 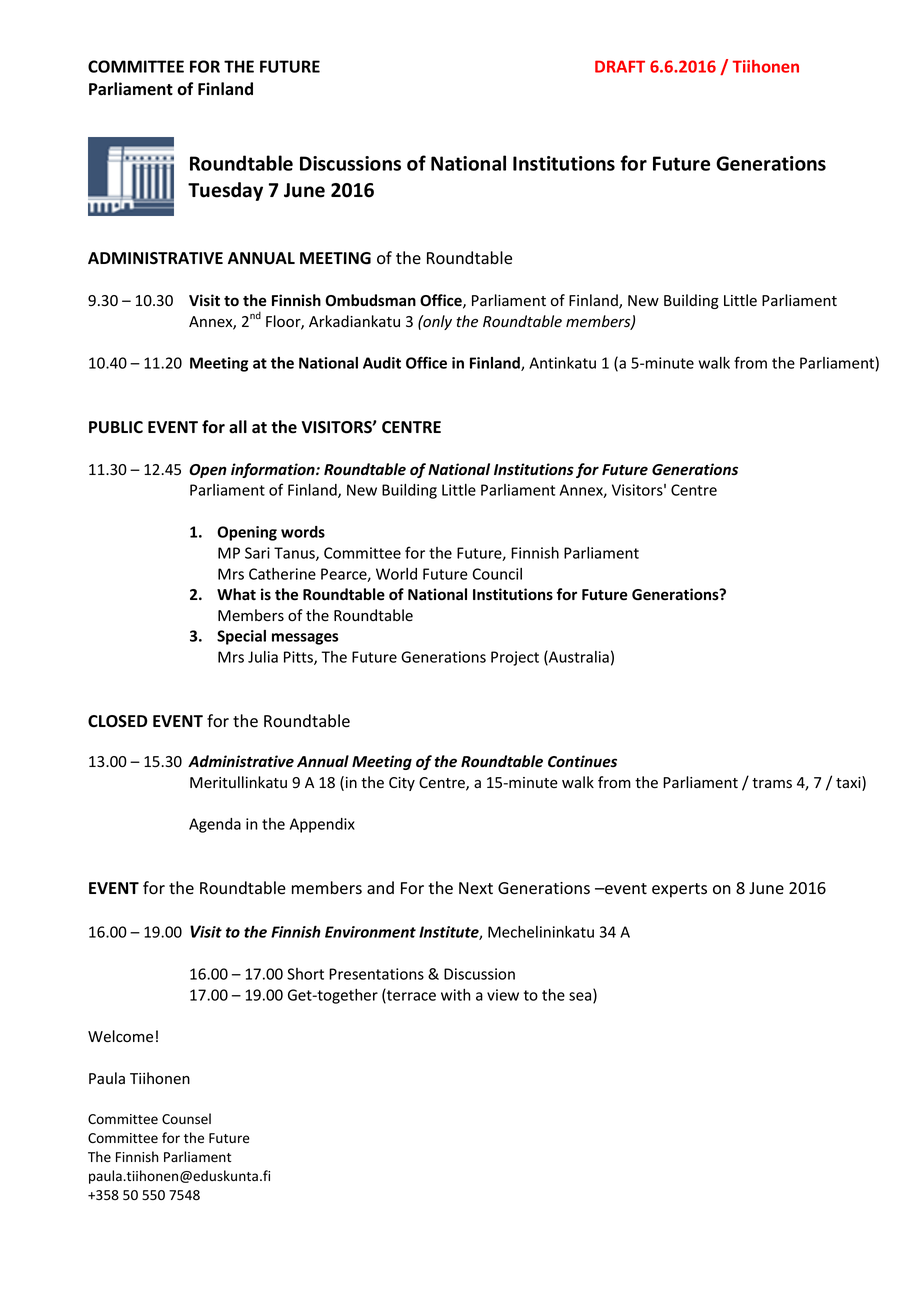 I want to click on DRAFT, so click(x=620, y=66).
